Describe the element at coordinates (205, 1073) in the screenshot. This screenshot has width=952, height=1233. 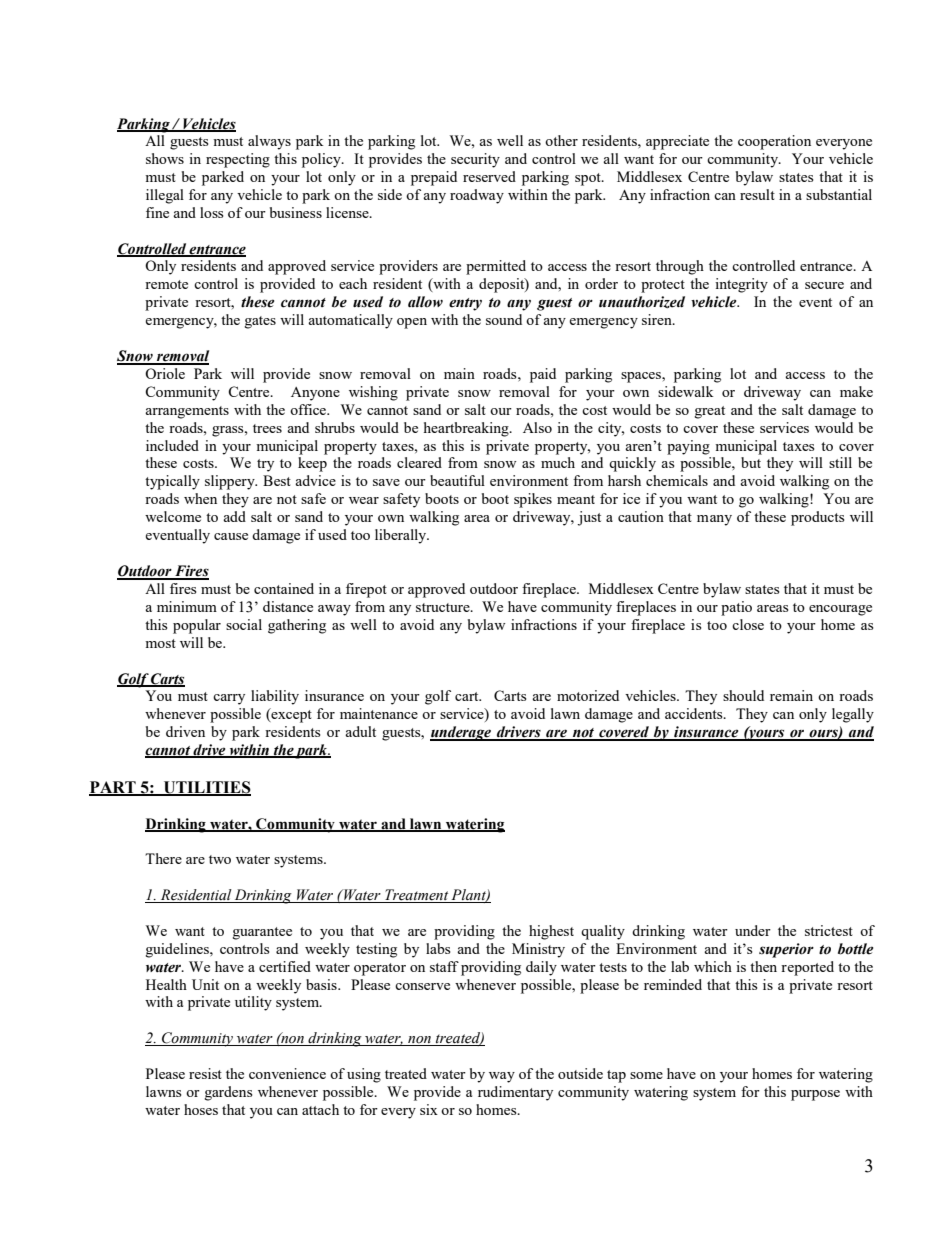
I see `resist` at that location.
